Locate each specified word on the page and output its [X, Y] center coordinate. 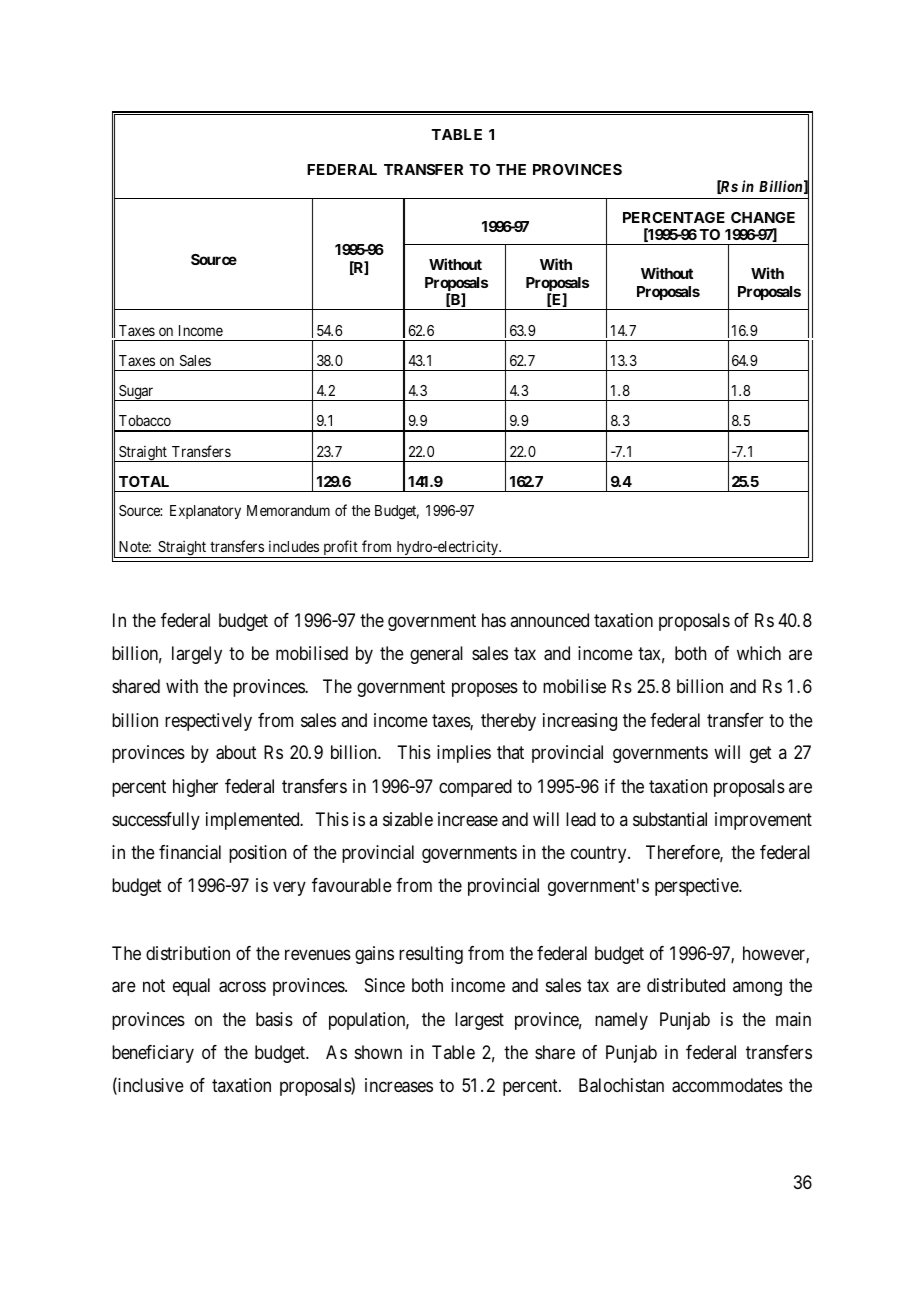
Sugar [137, 393]
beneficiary [153, 1054]
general [436, 655]
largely [197, 655]
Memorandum [288, 510]
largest [479, 1021]
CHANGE [763, 217]
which [759, 653]
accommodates [727, 1085]
